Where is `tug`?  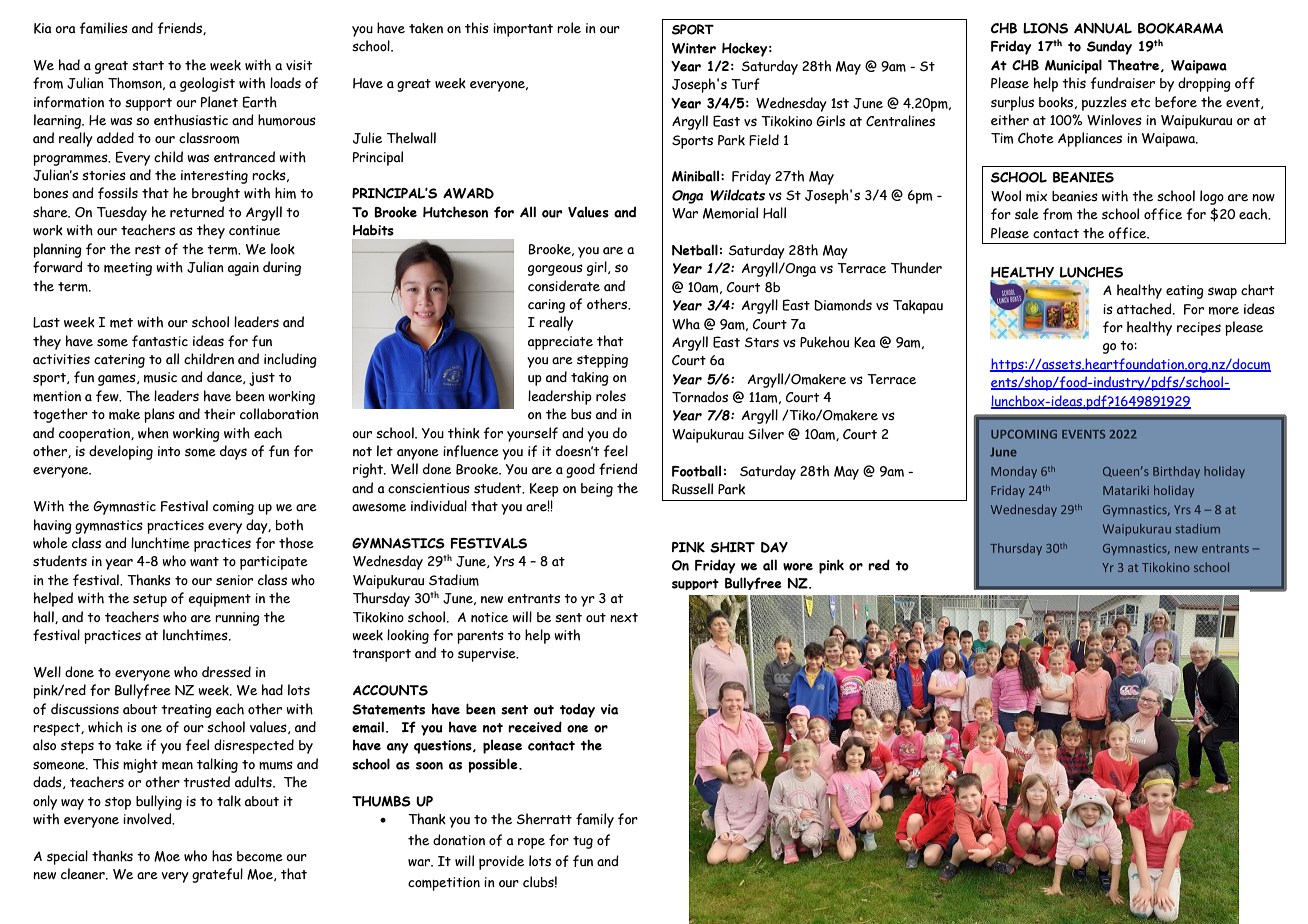 tug is located at coordinates (583, 842).
